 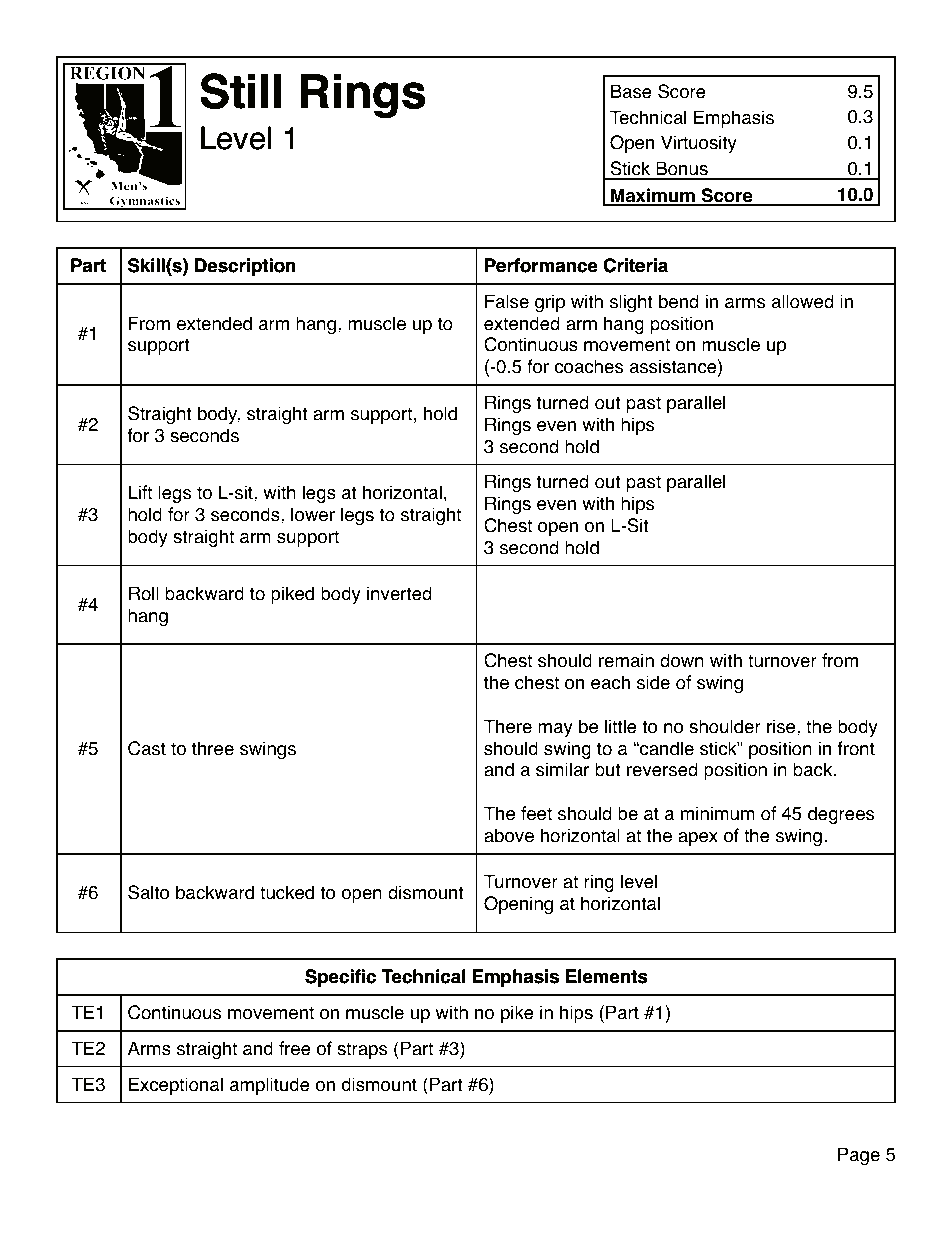 I want to click on Base, so click(x=631, y=91).
